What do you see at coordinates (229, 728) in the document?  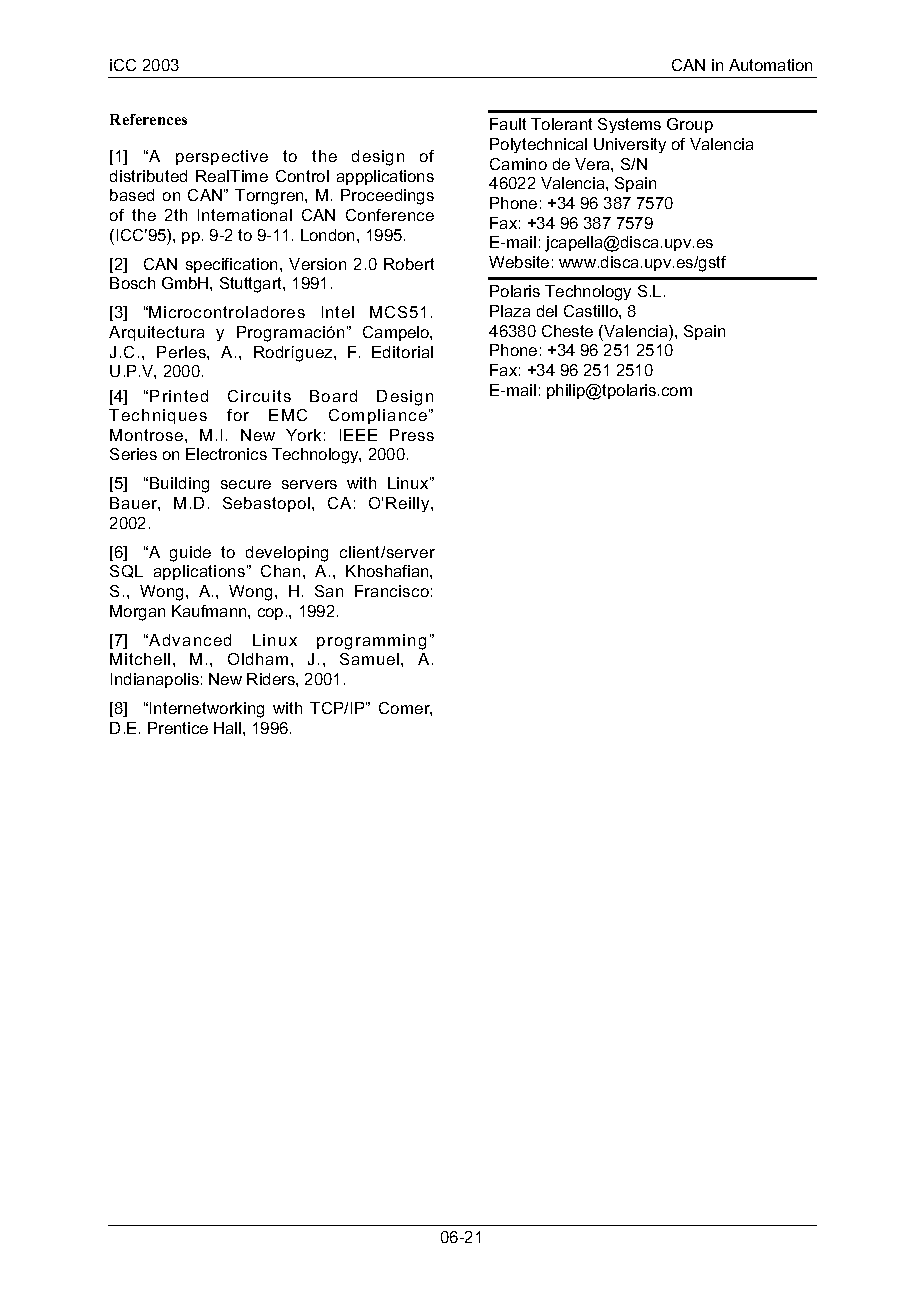 I see `Hall` at bounding box center [229, 728].
